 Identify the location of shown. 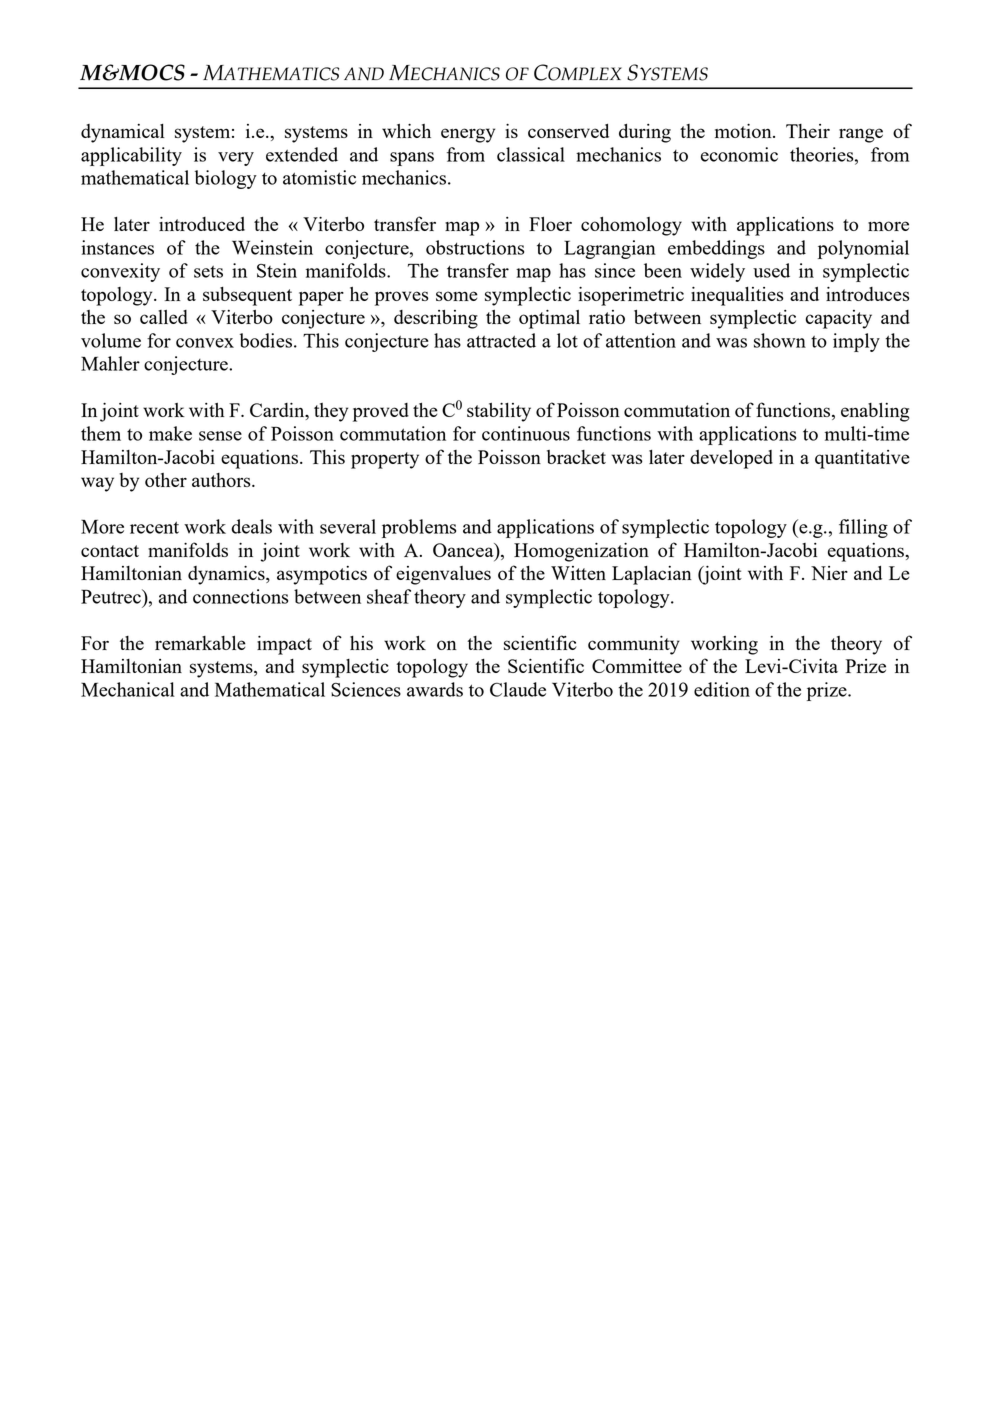
(780, 340).
